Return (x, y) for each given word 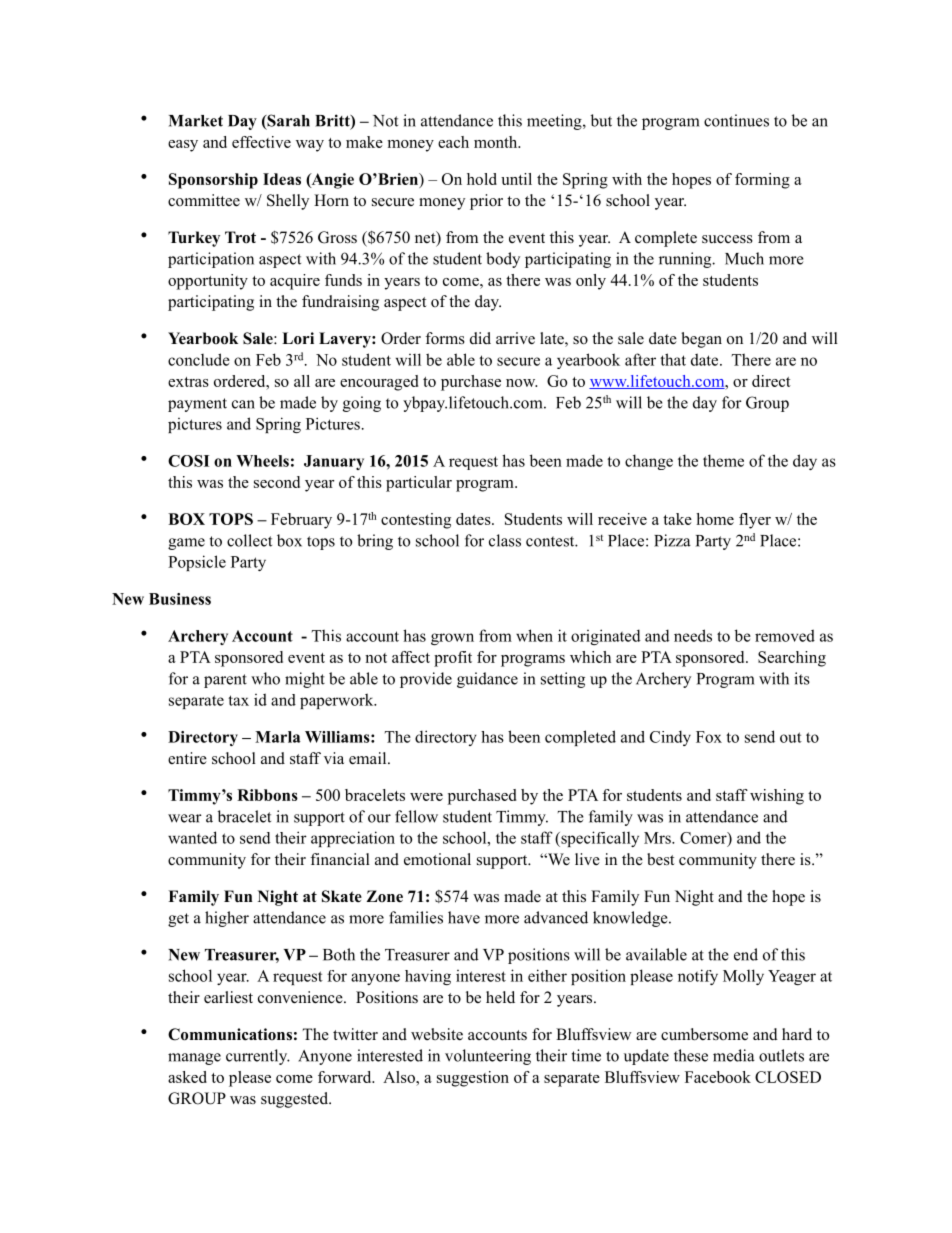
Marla (278, 737)
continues (736, 120)
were (426, 797)
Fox (709, 737)
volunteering (488, 1057)
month (497, 142)
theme (723, 460)
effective (261, 142)
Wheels (262, 461)
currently (258, 1057)
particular (419, 484)
